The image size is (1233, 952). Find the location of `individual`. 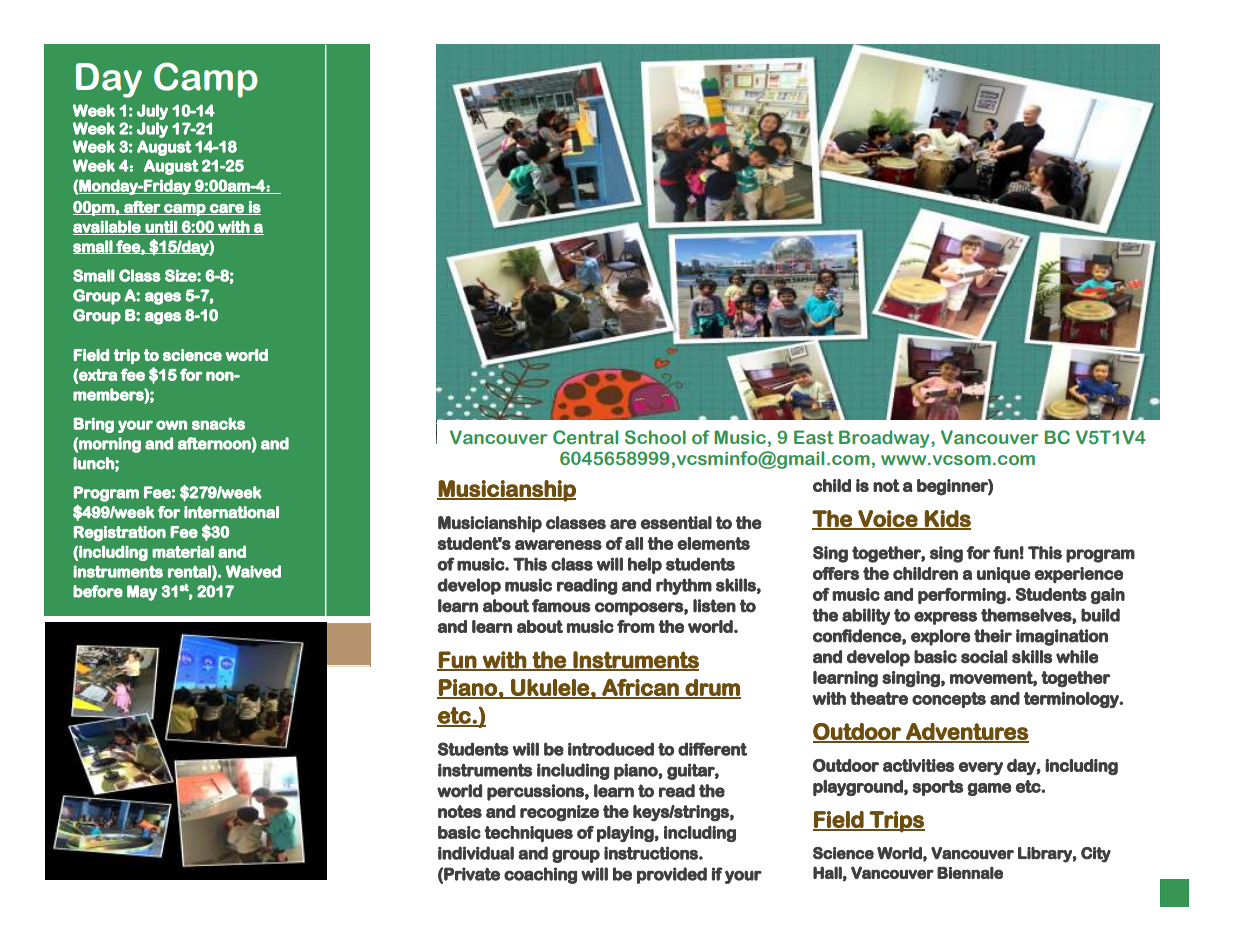

individual is located at coordinates (476, 853).
